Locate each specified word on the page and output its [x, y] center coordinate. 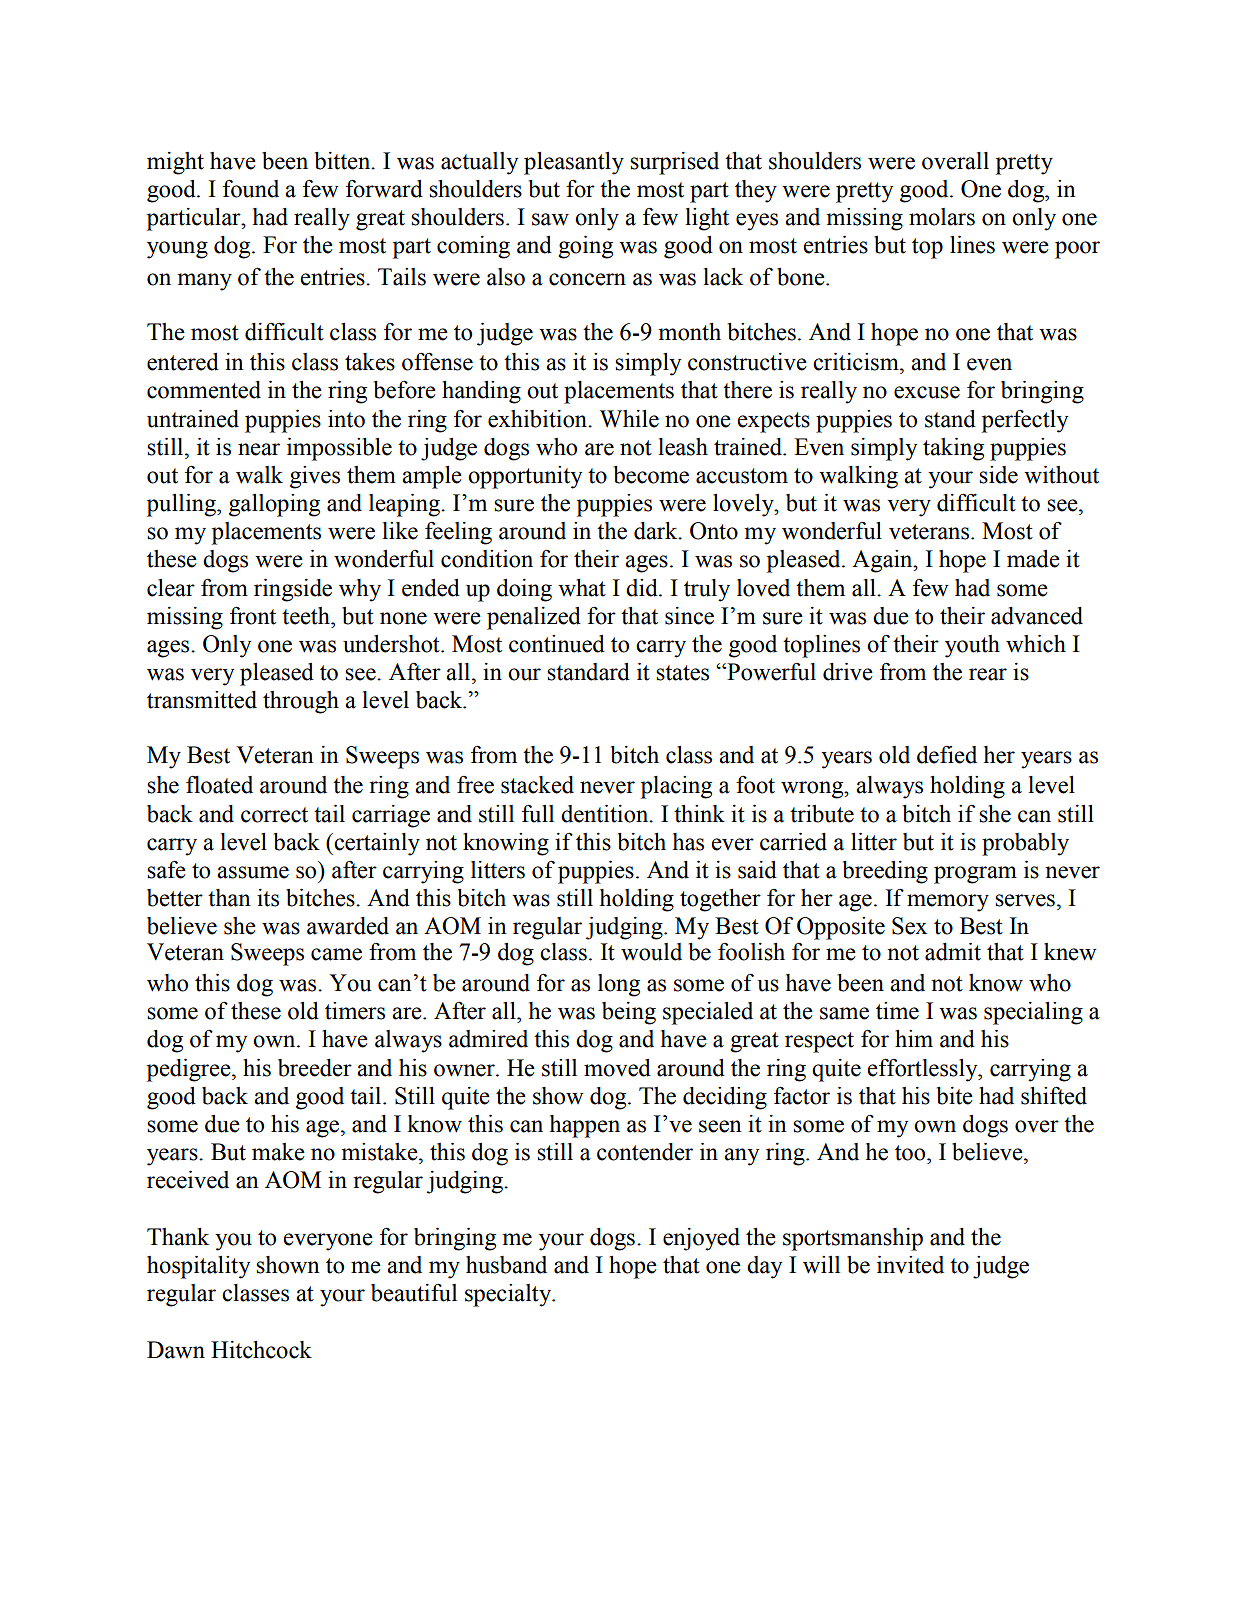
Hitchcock [261, 1350]
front [253, 615]
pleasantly [574, 163]
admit [953, 952]
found [251, 188]
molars [942, 217]
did [643, 588]
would [651, 952]
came [336, 954]
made [1033, 559]
